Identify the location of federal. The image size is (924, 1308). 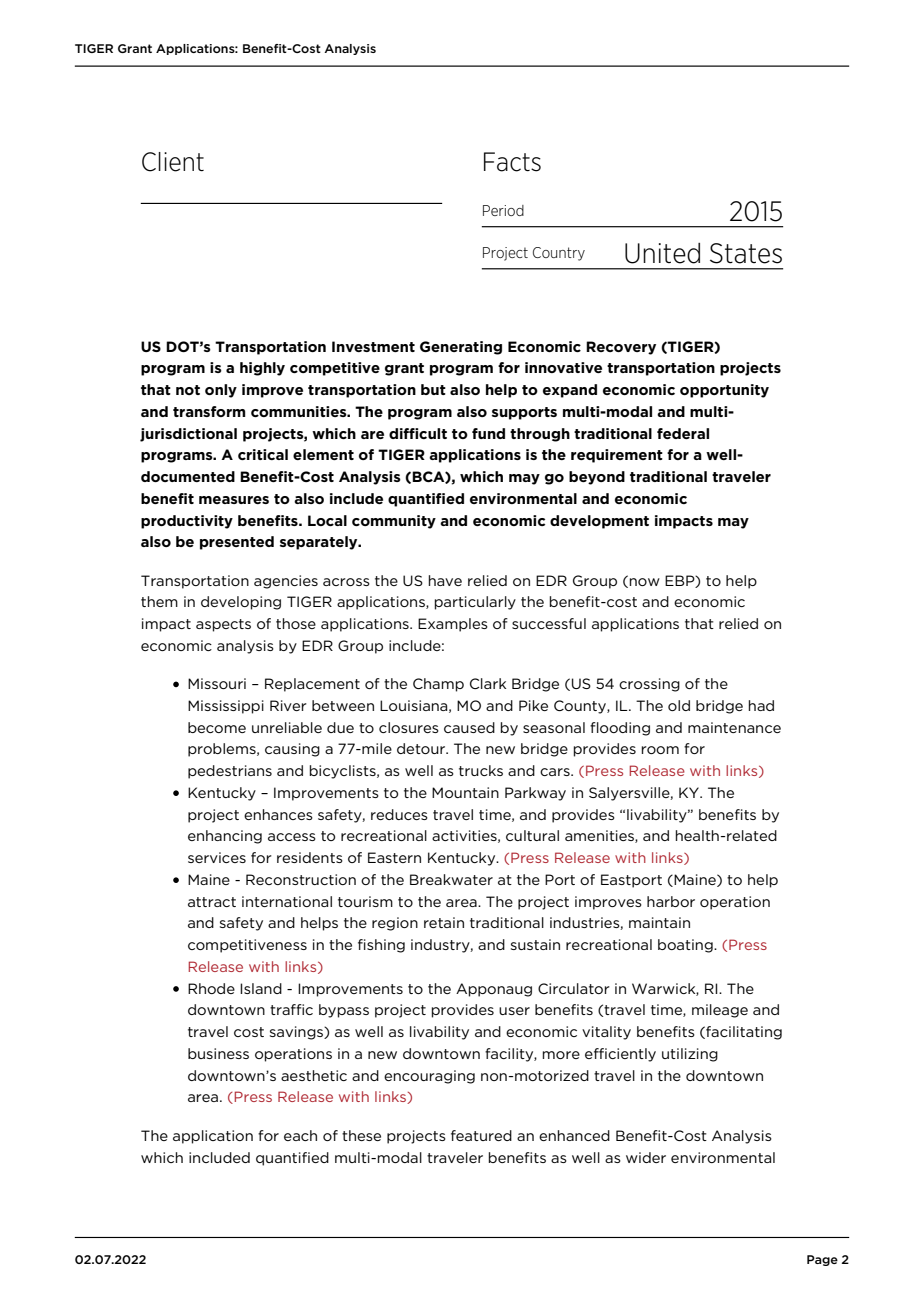
(683, 433).
